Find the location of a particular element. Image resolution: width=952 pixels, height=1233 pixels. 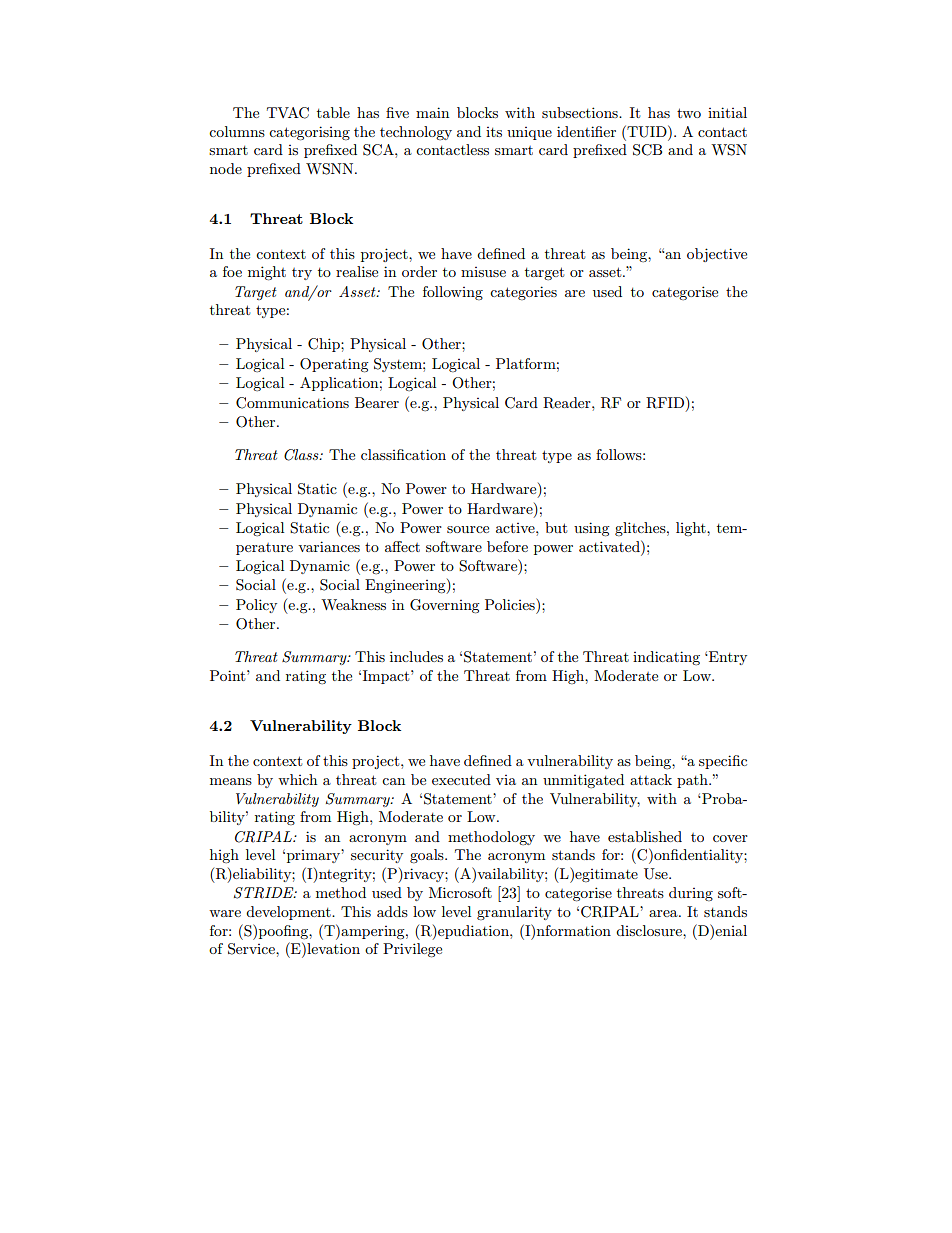

source is located at coordinates (468, 529).
